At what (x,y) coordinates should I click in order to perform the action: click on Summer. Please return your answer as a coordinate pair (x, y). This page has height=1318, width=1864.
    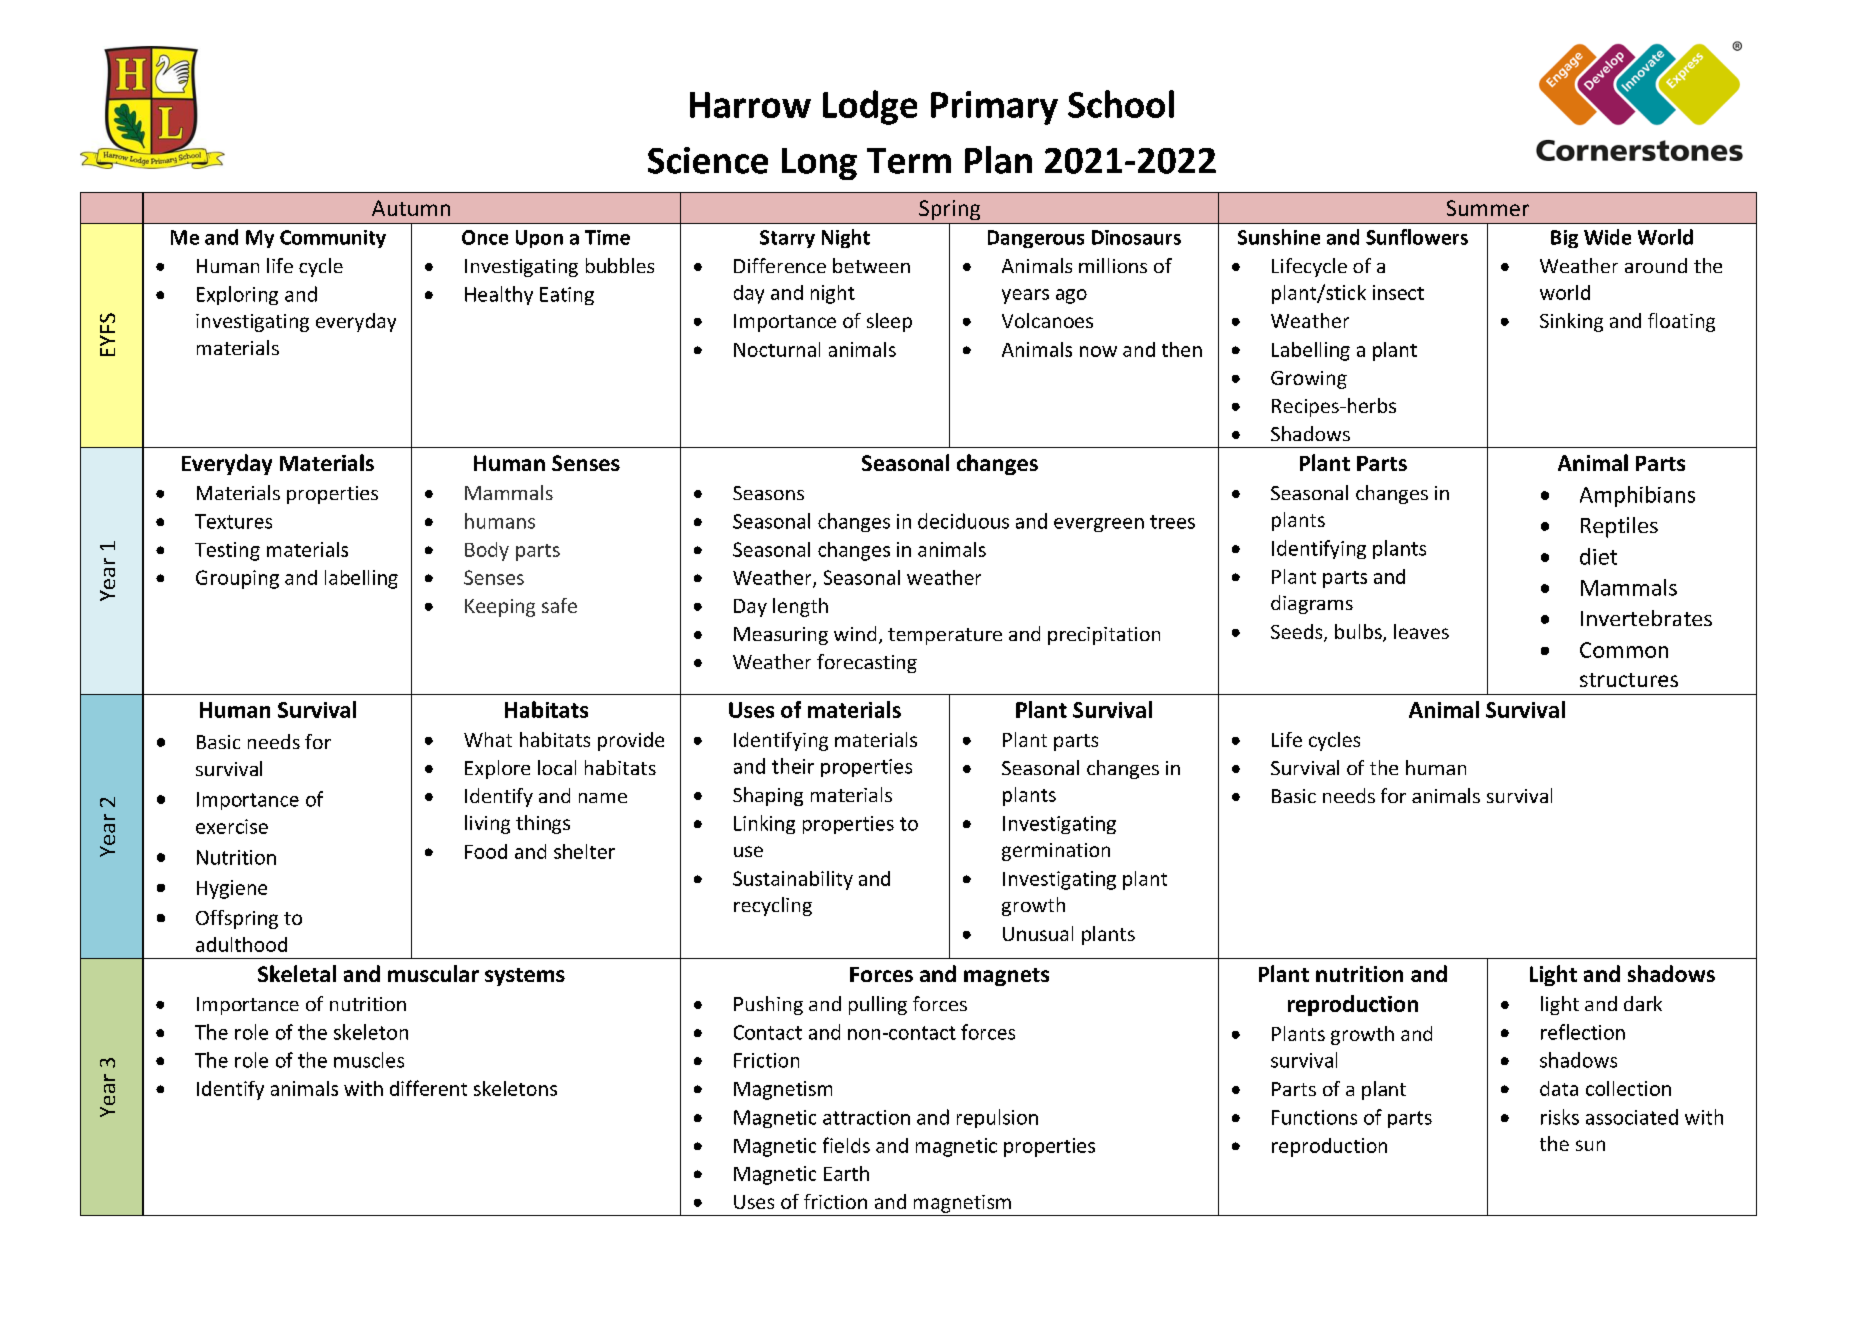
    Looking at the image, I should click on (1488, 208).
